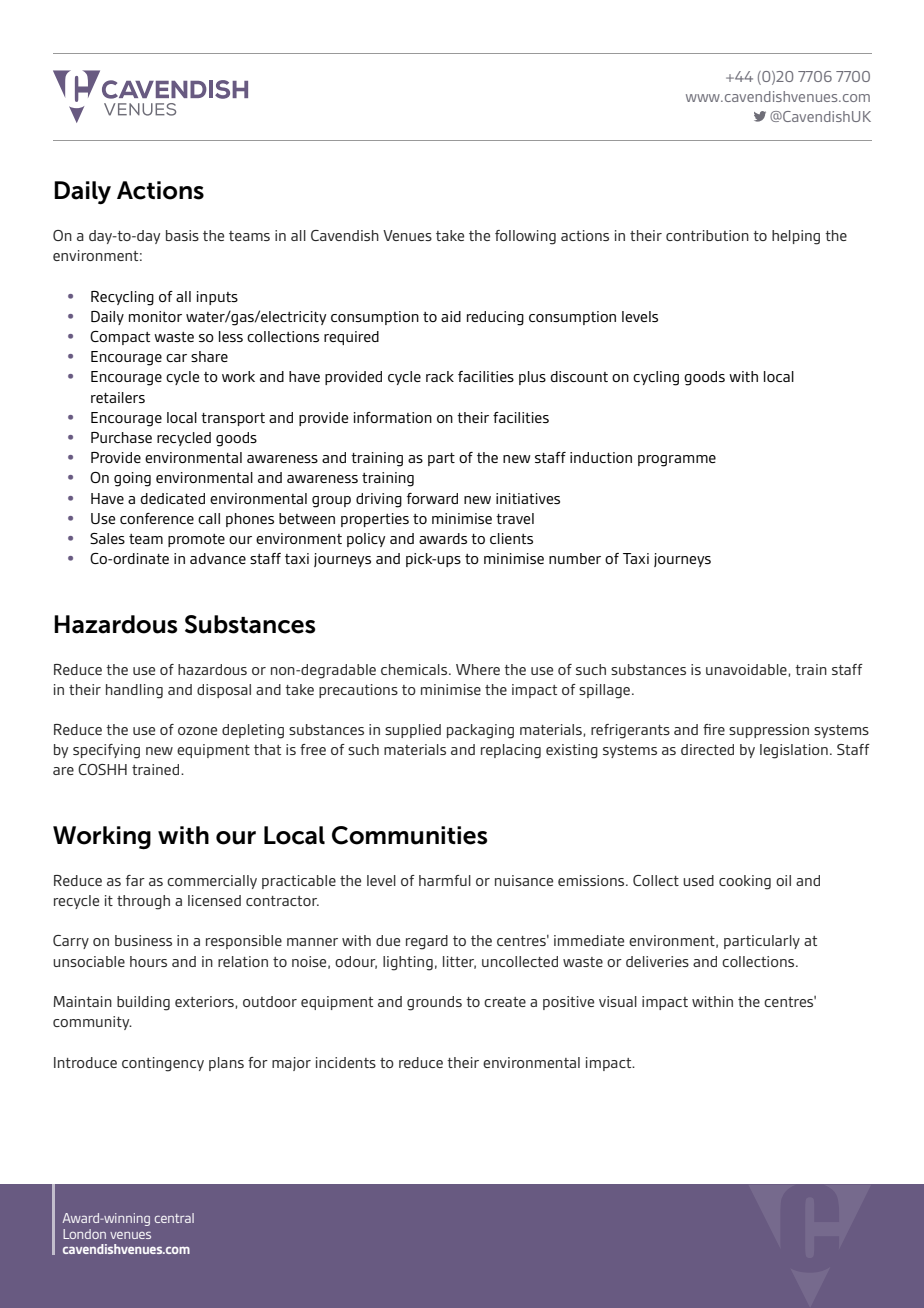  What do you see at coordinates (451, 316) in the page?
I see `aid` at bounding box center [451, 316].
